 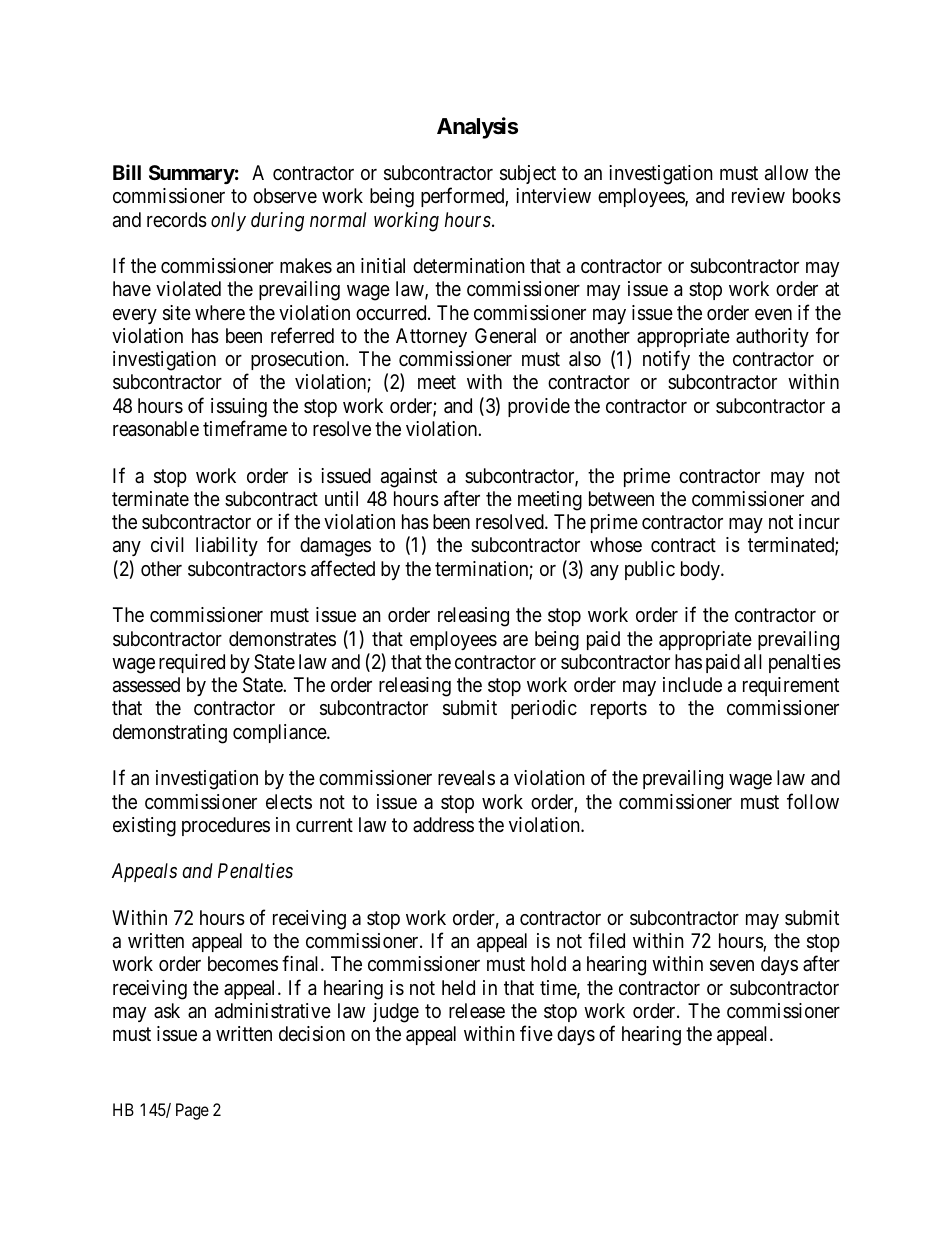 What do you see at coordinates (528, 174) in the document?
I see `subject` at bounding box center [528, 174].
